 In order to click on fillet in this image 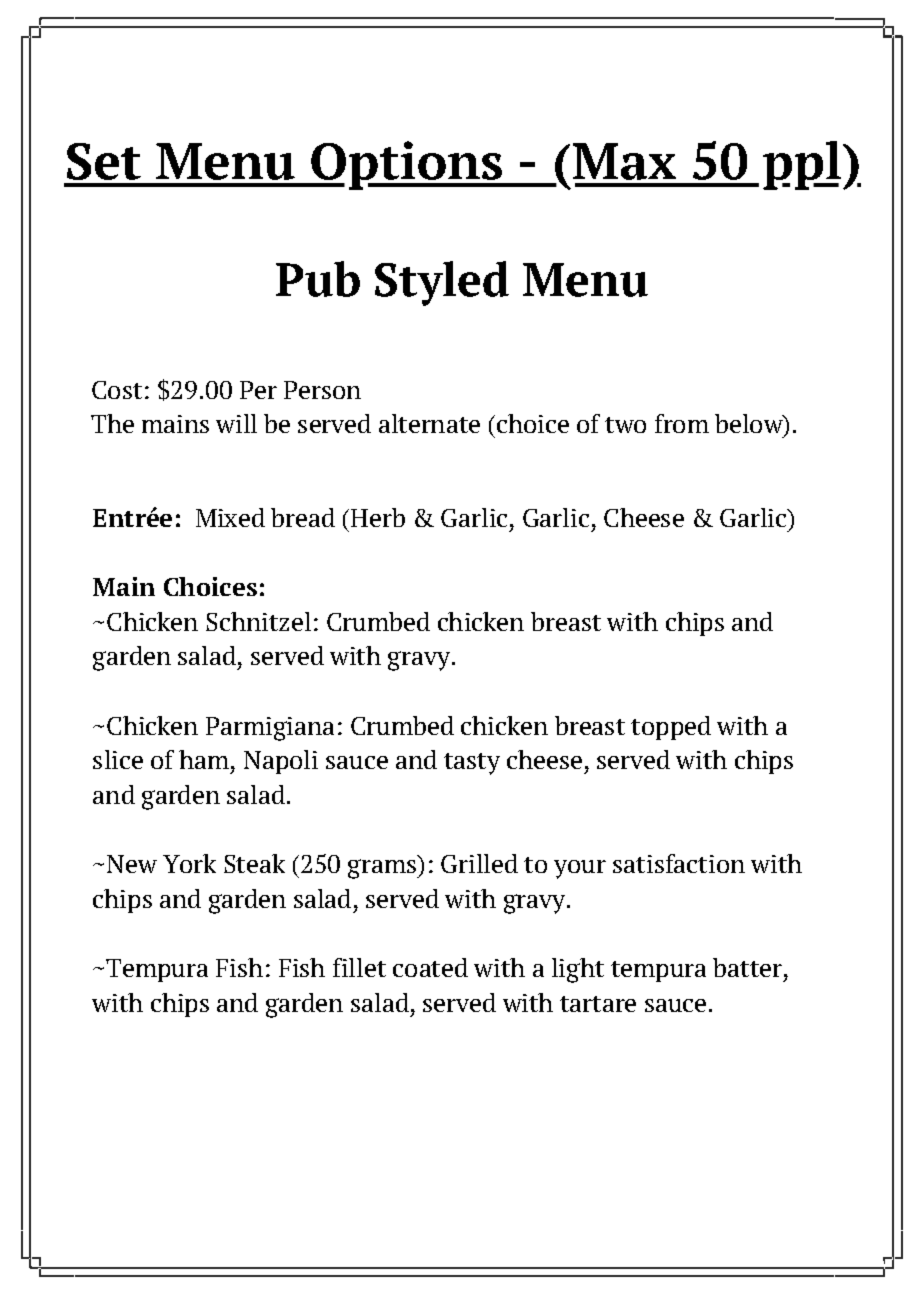, I will do `click(359, 967)`.
